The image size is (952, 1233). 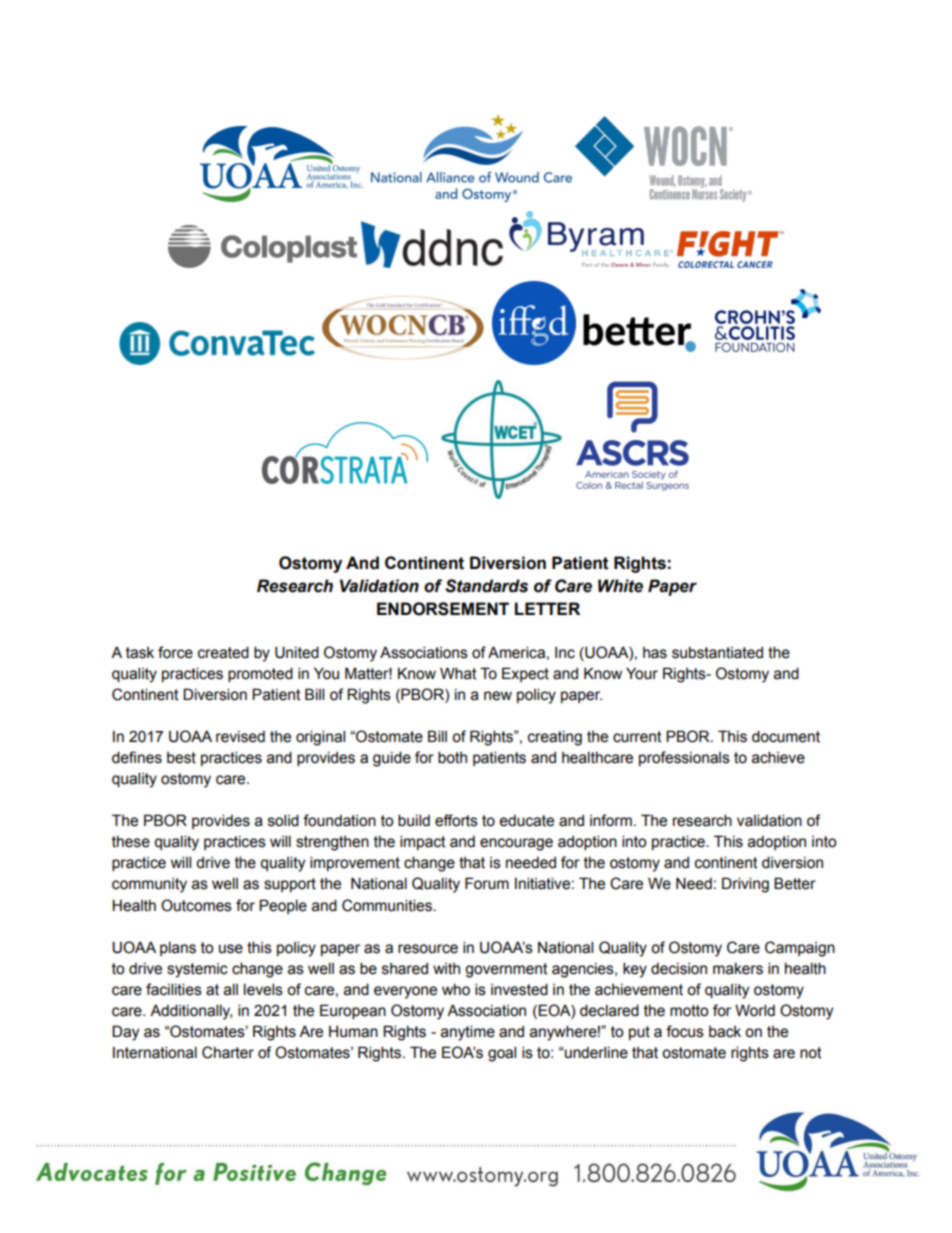 What do you see at coordinates (684, 758) in the image?
I see `professionals` at bounding box center [684, 758].
